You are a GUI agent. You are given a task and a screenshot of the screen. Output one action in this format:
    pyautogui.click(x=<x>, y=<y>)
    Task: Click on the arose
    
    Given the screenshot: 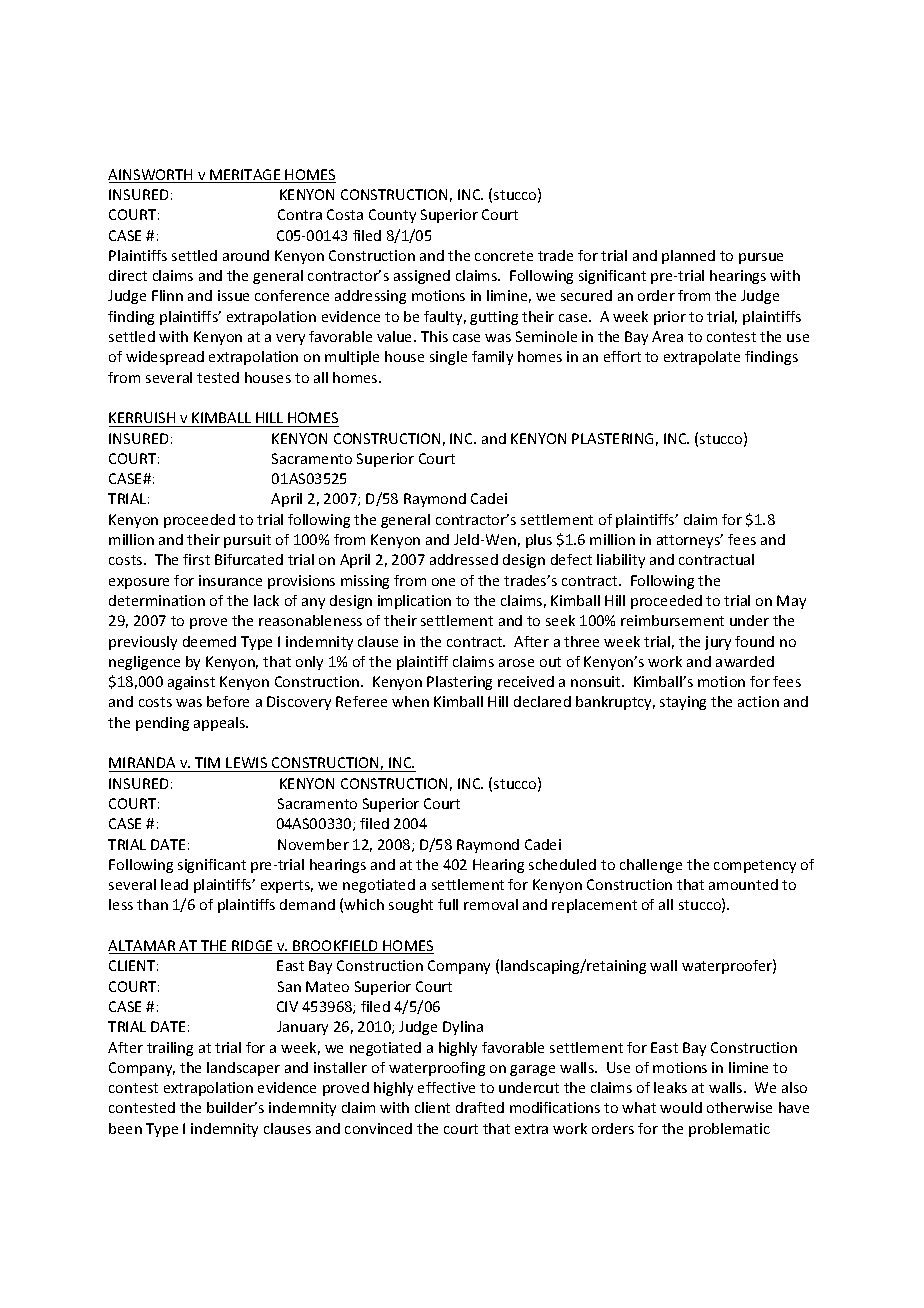 What is the action you would take?
    pyautogui.click(x=516, y=663)
